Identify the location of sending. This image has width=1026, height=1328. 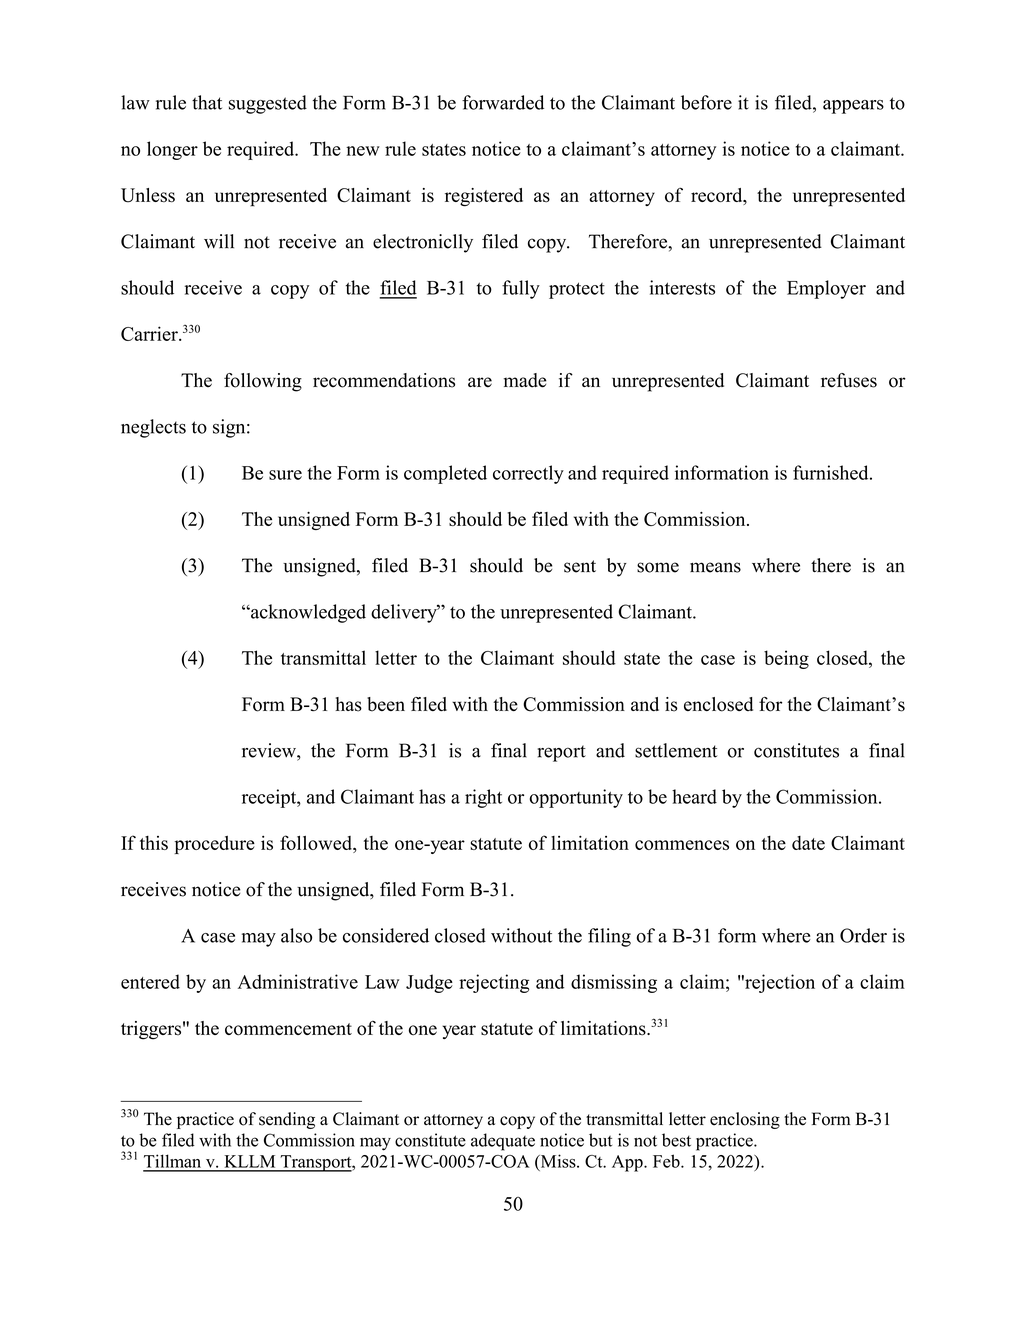
(287, 1120).
